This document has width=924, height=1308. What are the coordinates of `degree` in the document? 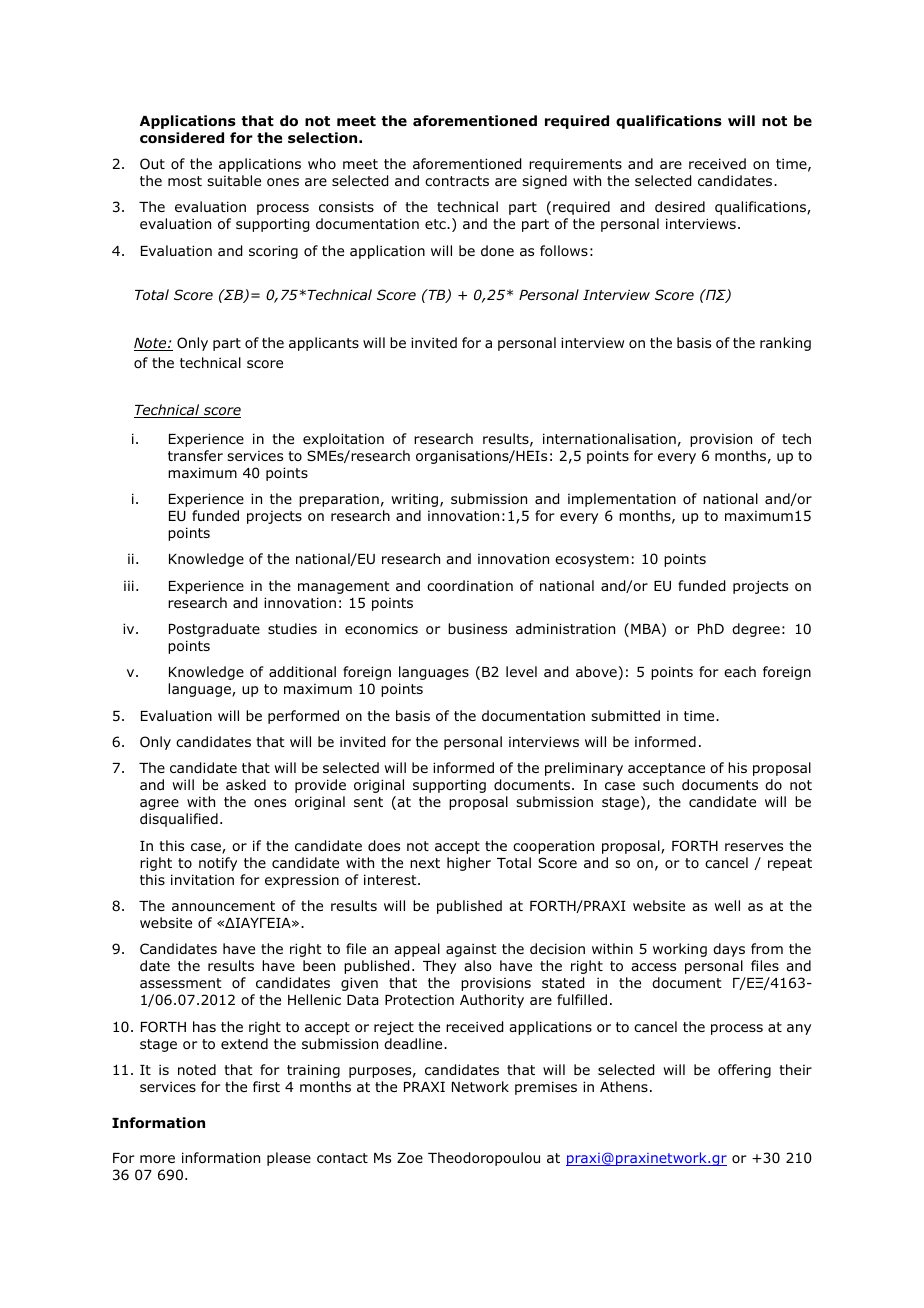 It's located at (756, 630).
